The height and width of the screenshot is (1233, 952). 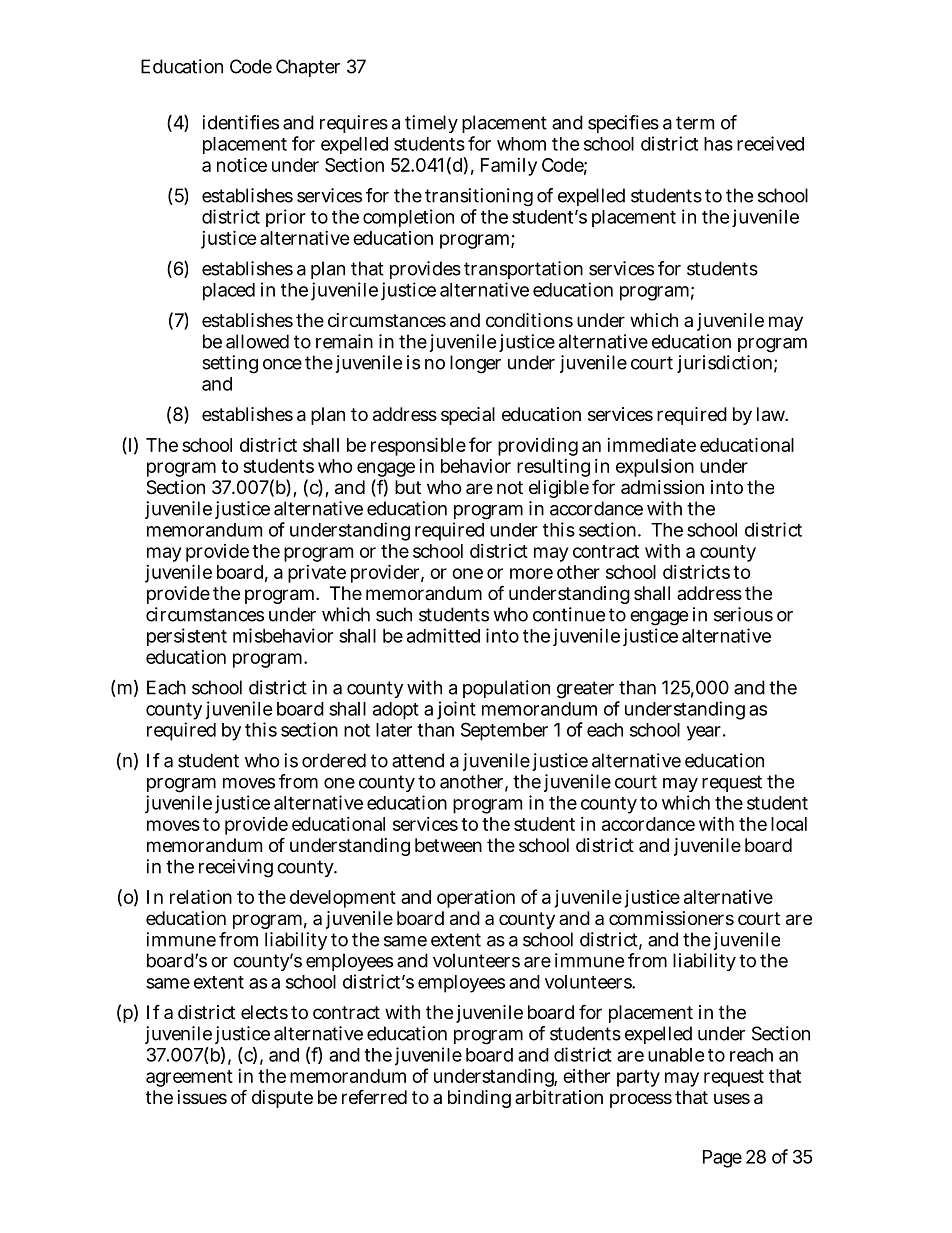 What do you see at coordinates (521, 144) in the screenshot?
I see `whom` at bounding box center [521, 144].
